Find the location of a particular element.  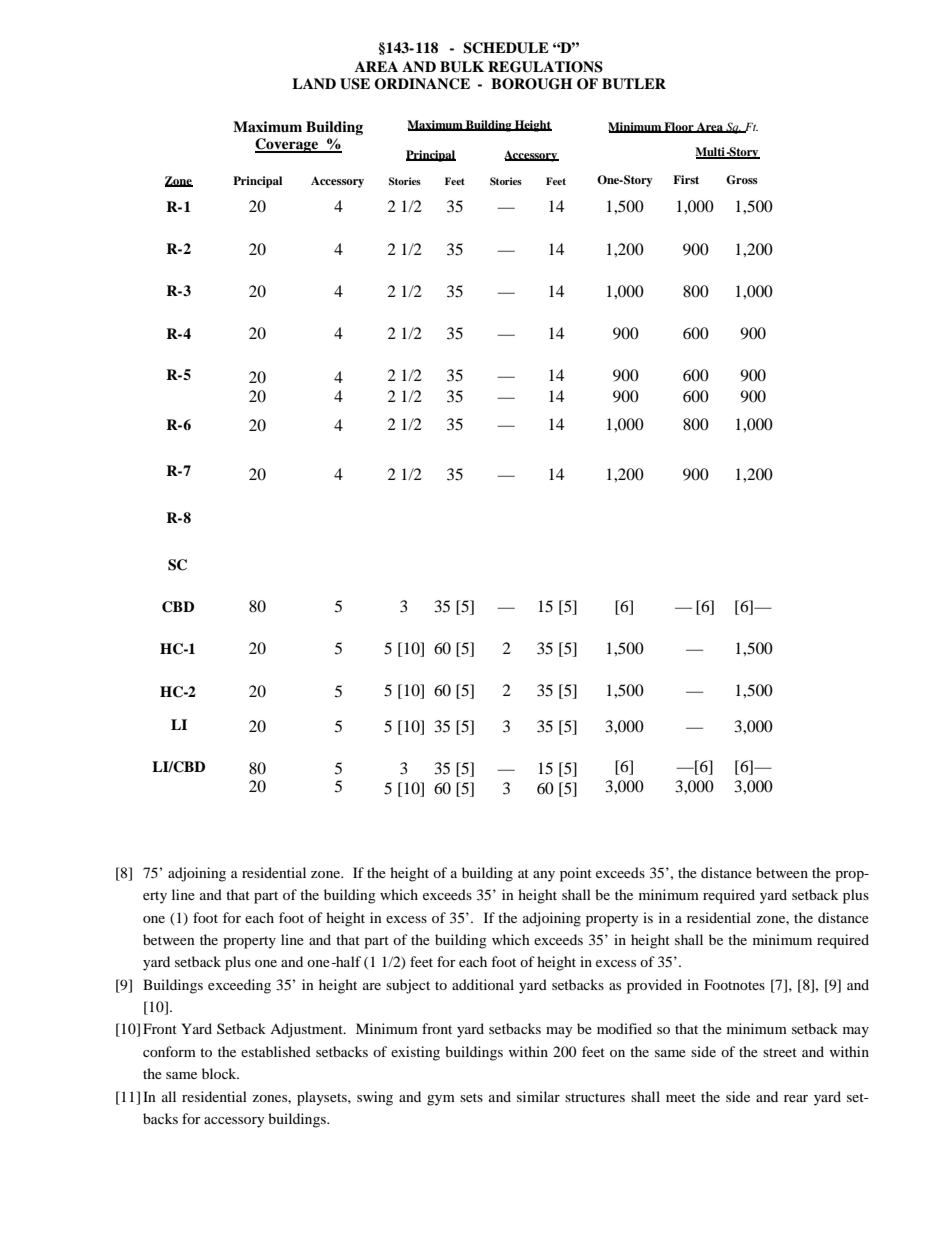

LAND is located at coordinates (314, 83).
